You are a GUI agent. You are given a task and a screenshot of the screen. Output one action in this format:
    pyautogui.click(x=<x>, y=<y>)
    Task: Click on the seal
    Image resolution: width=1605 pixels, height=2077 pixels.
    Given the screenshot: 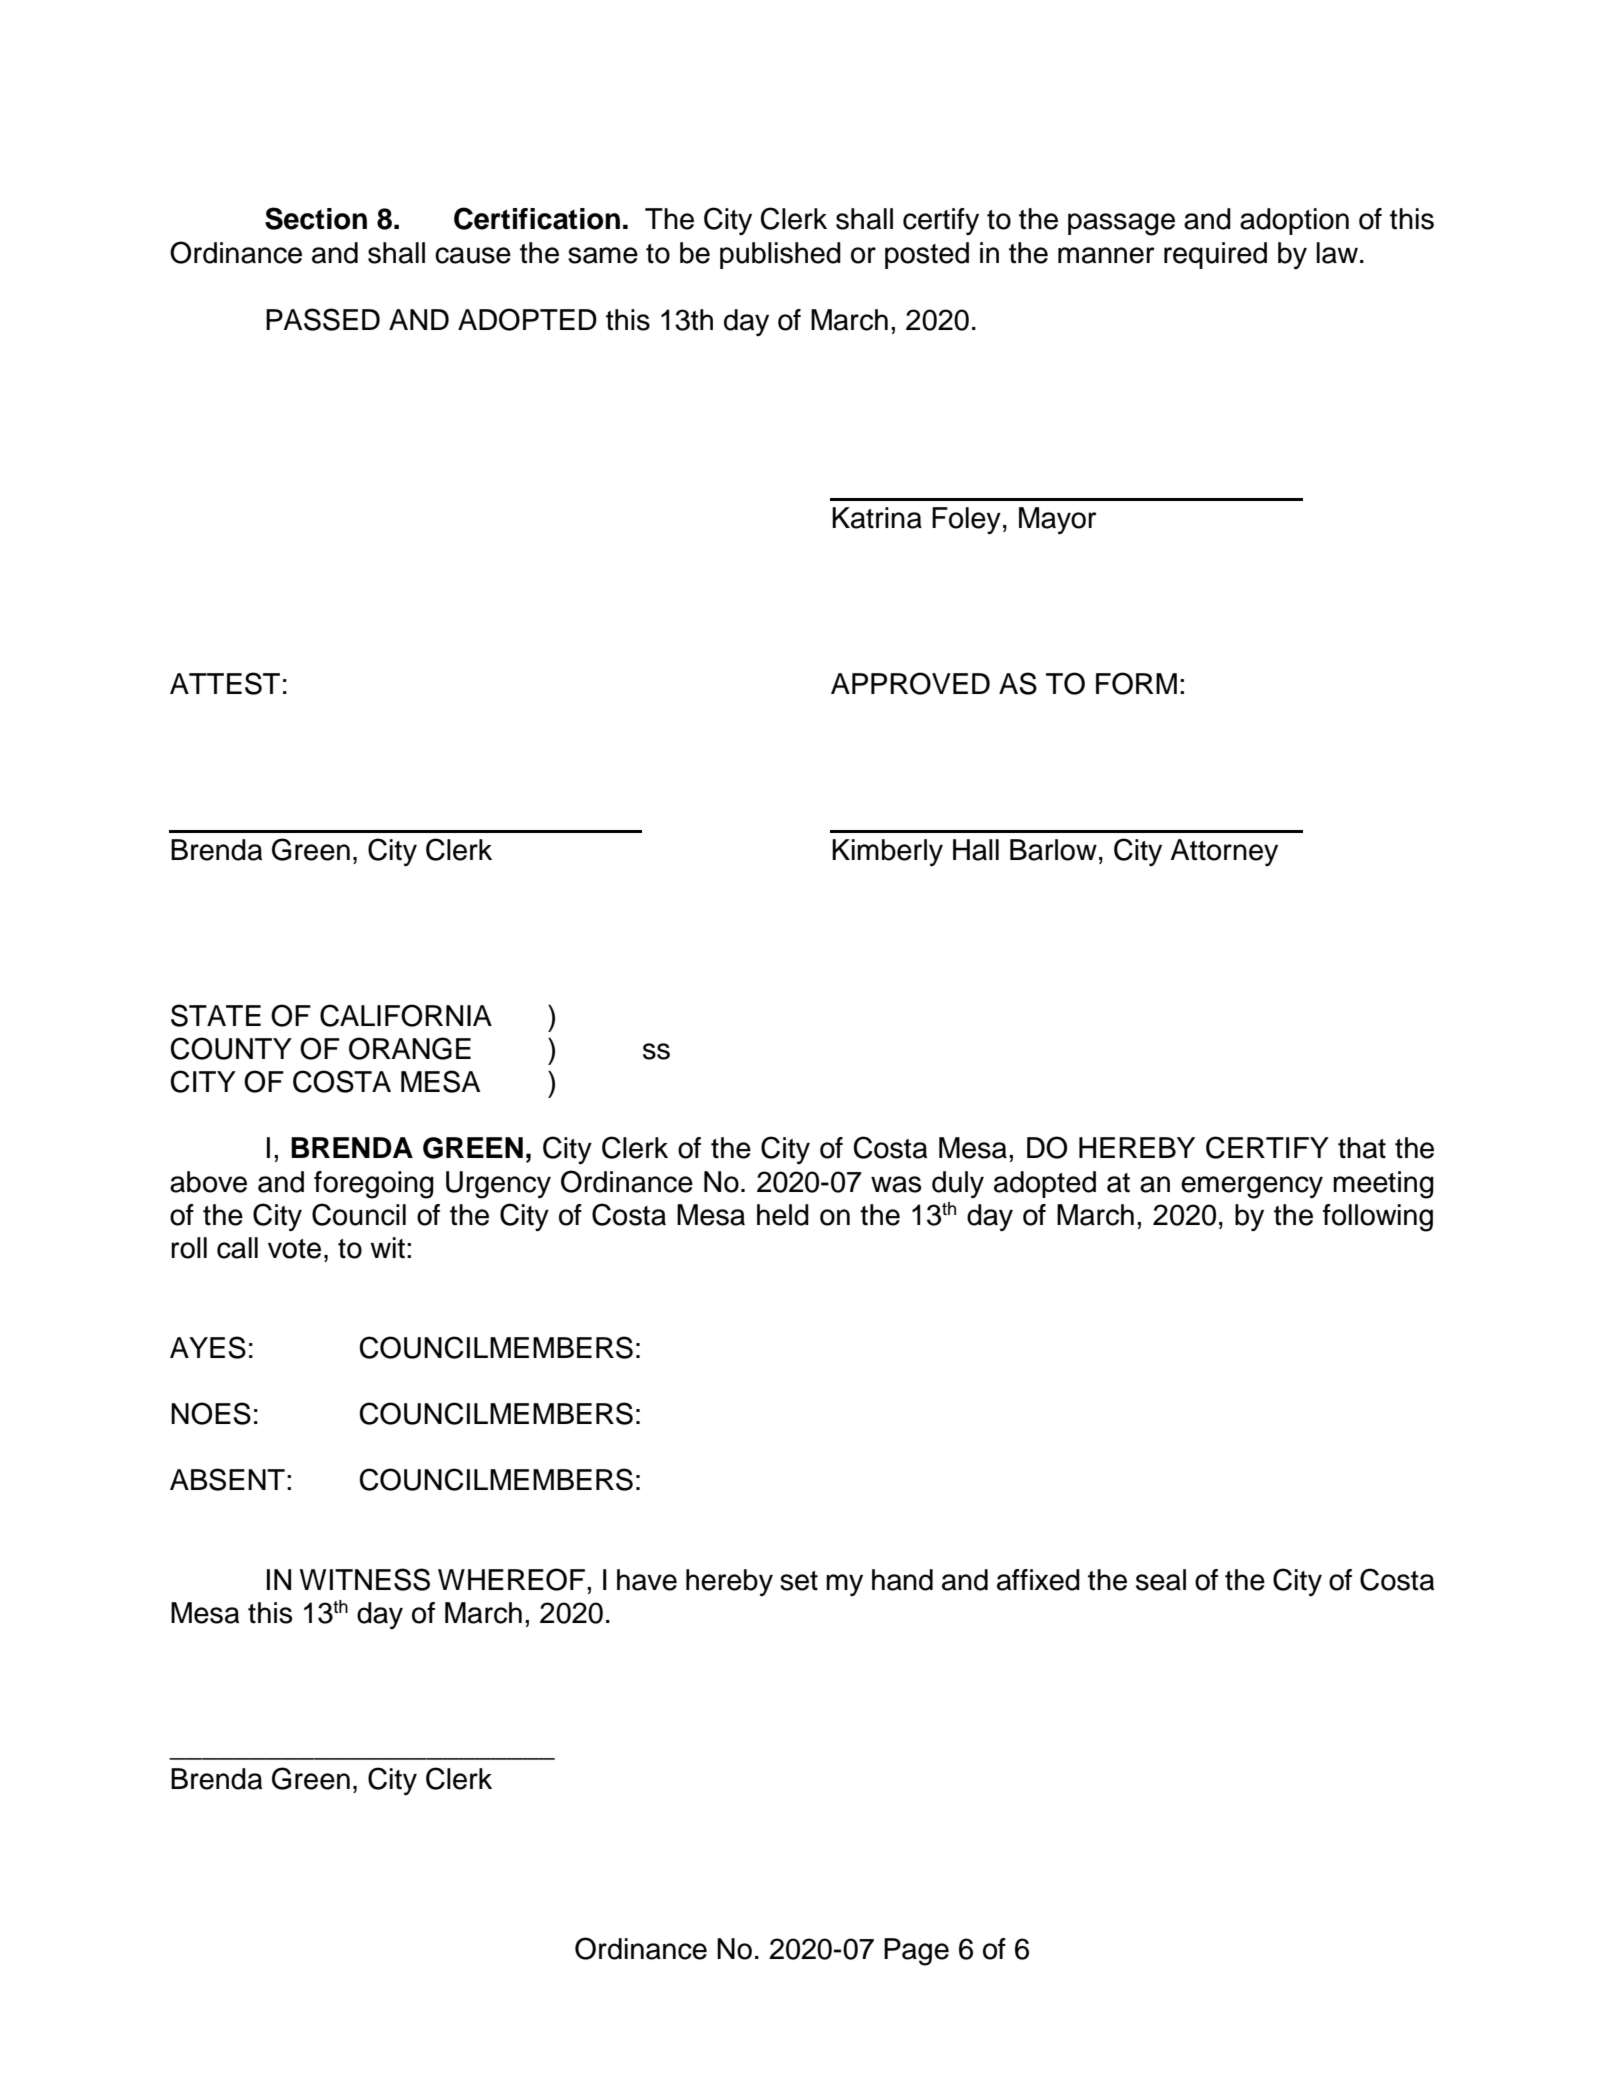 What is the action you would take?
    pyautogui.click(x=1161, y=1580)
